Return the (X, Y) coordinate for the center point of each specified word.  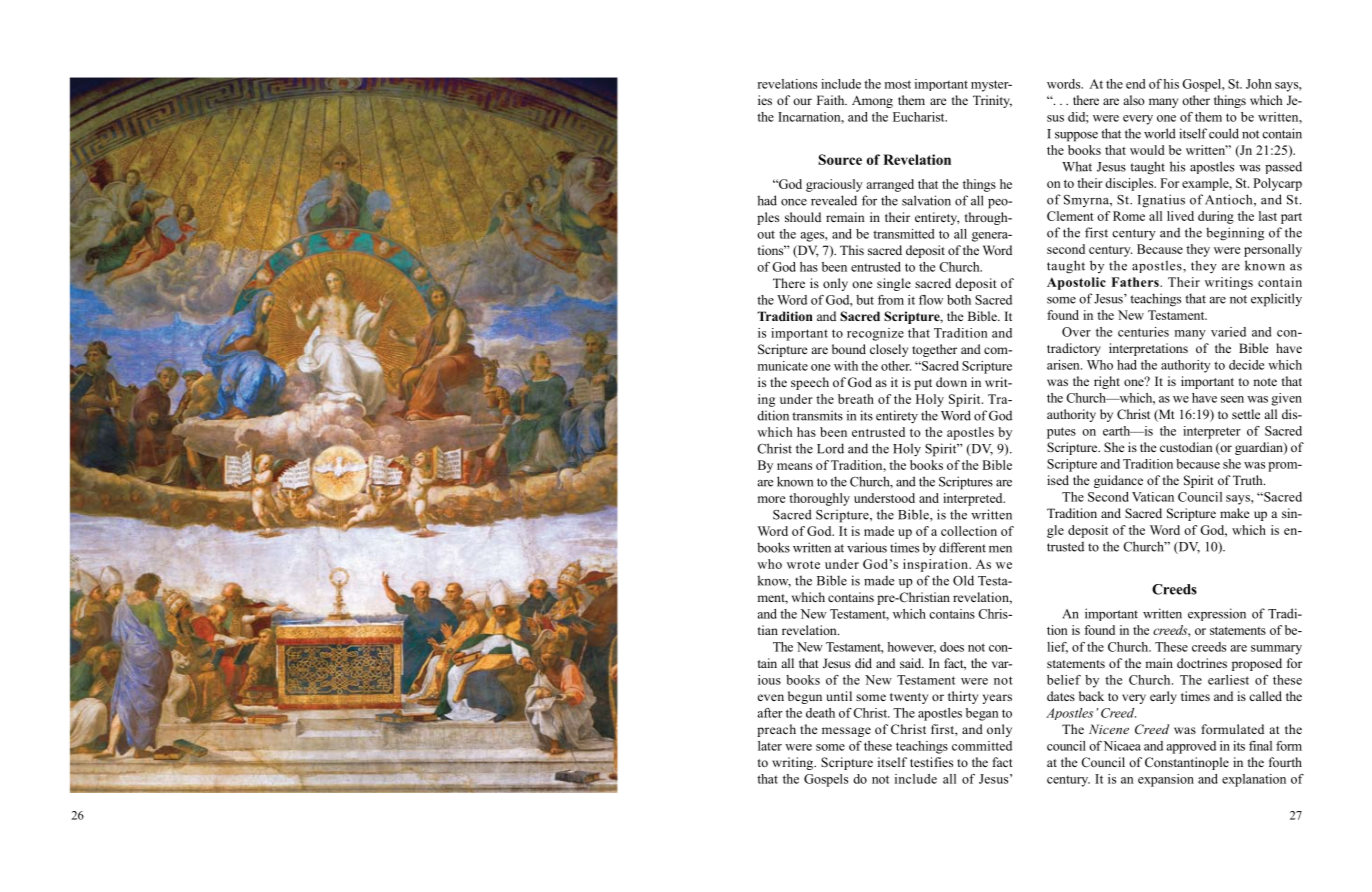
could (1224, 133)
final (1260, 746)
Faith (832, 100)
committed (982, 746)
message (846, 732)
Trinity (992, 101)
